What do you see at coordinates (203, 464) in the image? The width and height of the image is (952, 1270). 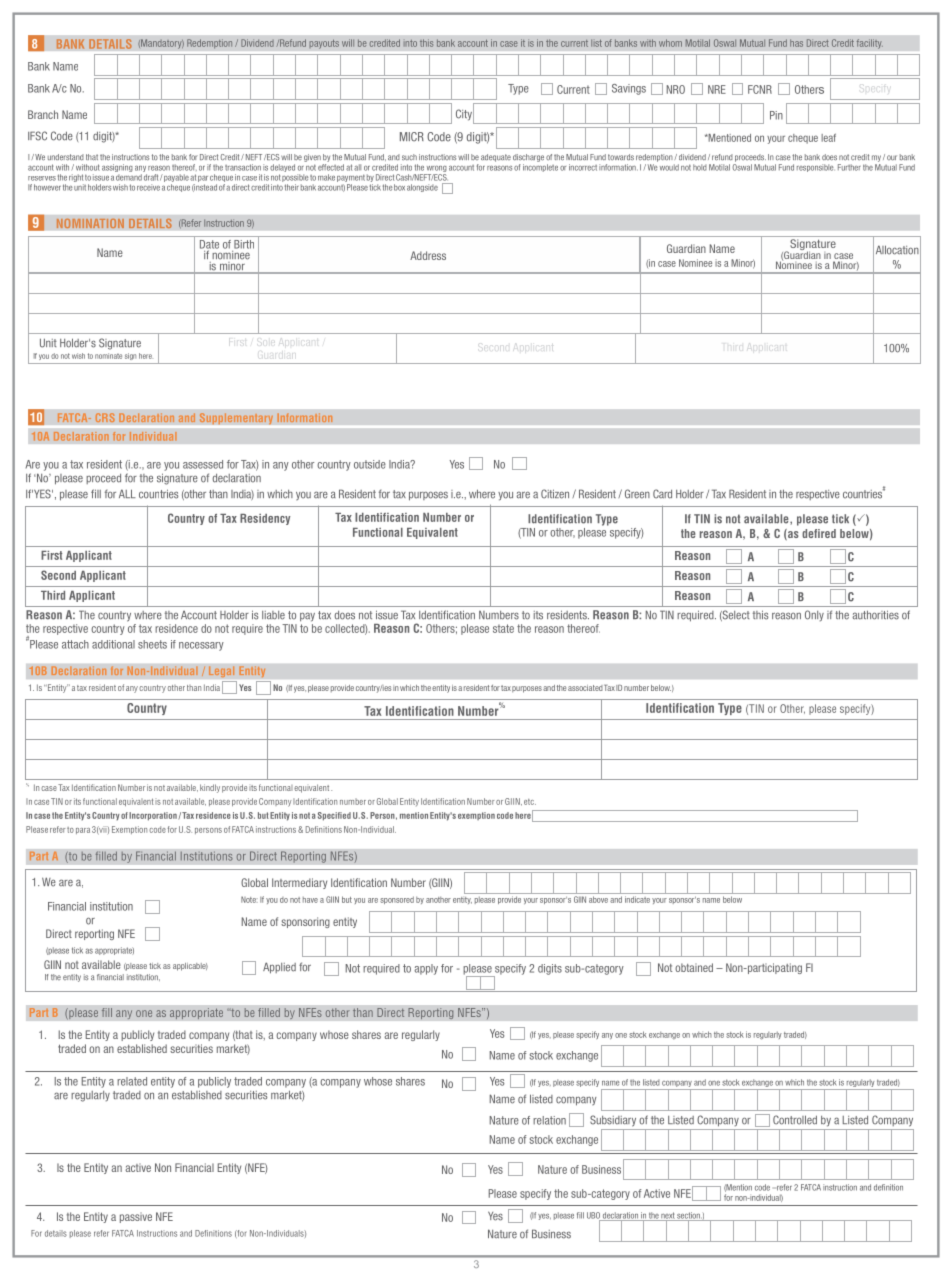 I see `assessed` at bounding box center [203, 464].
